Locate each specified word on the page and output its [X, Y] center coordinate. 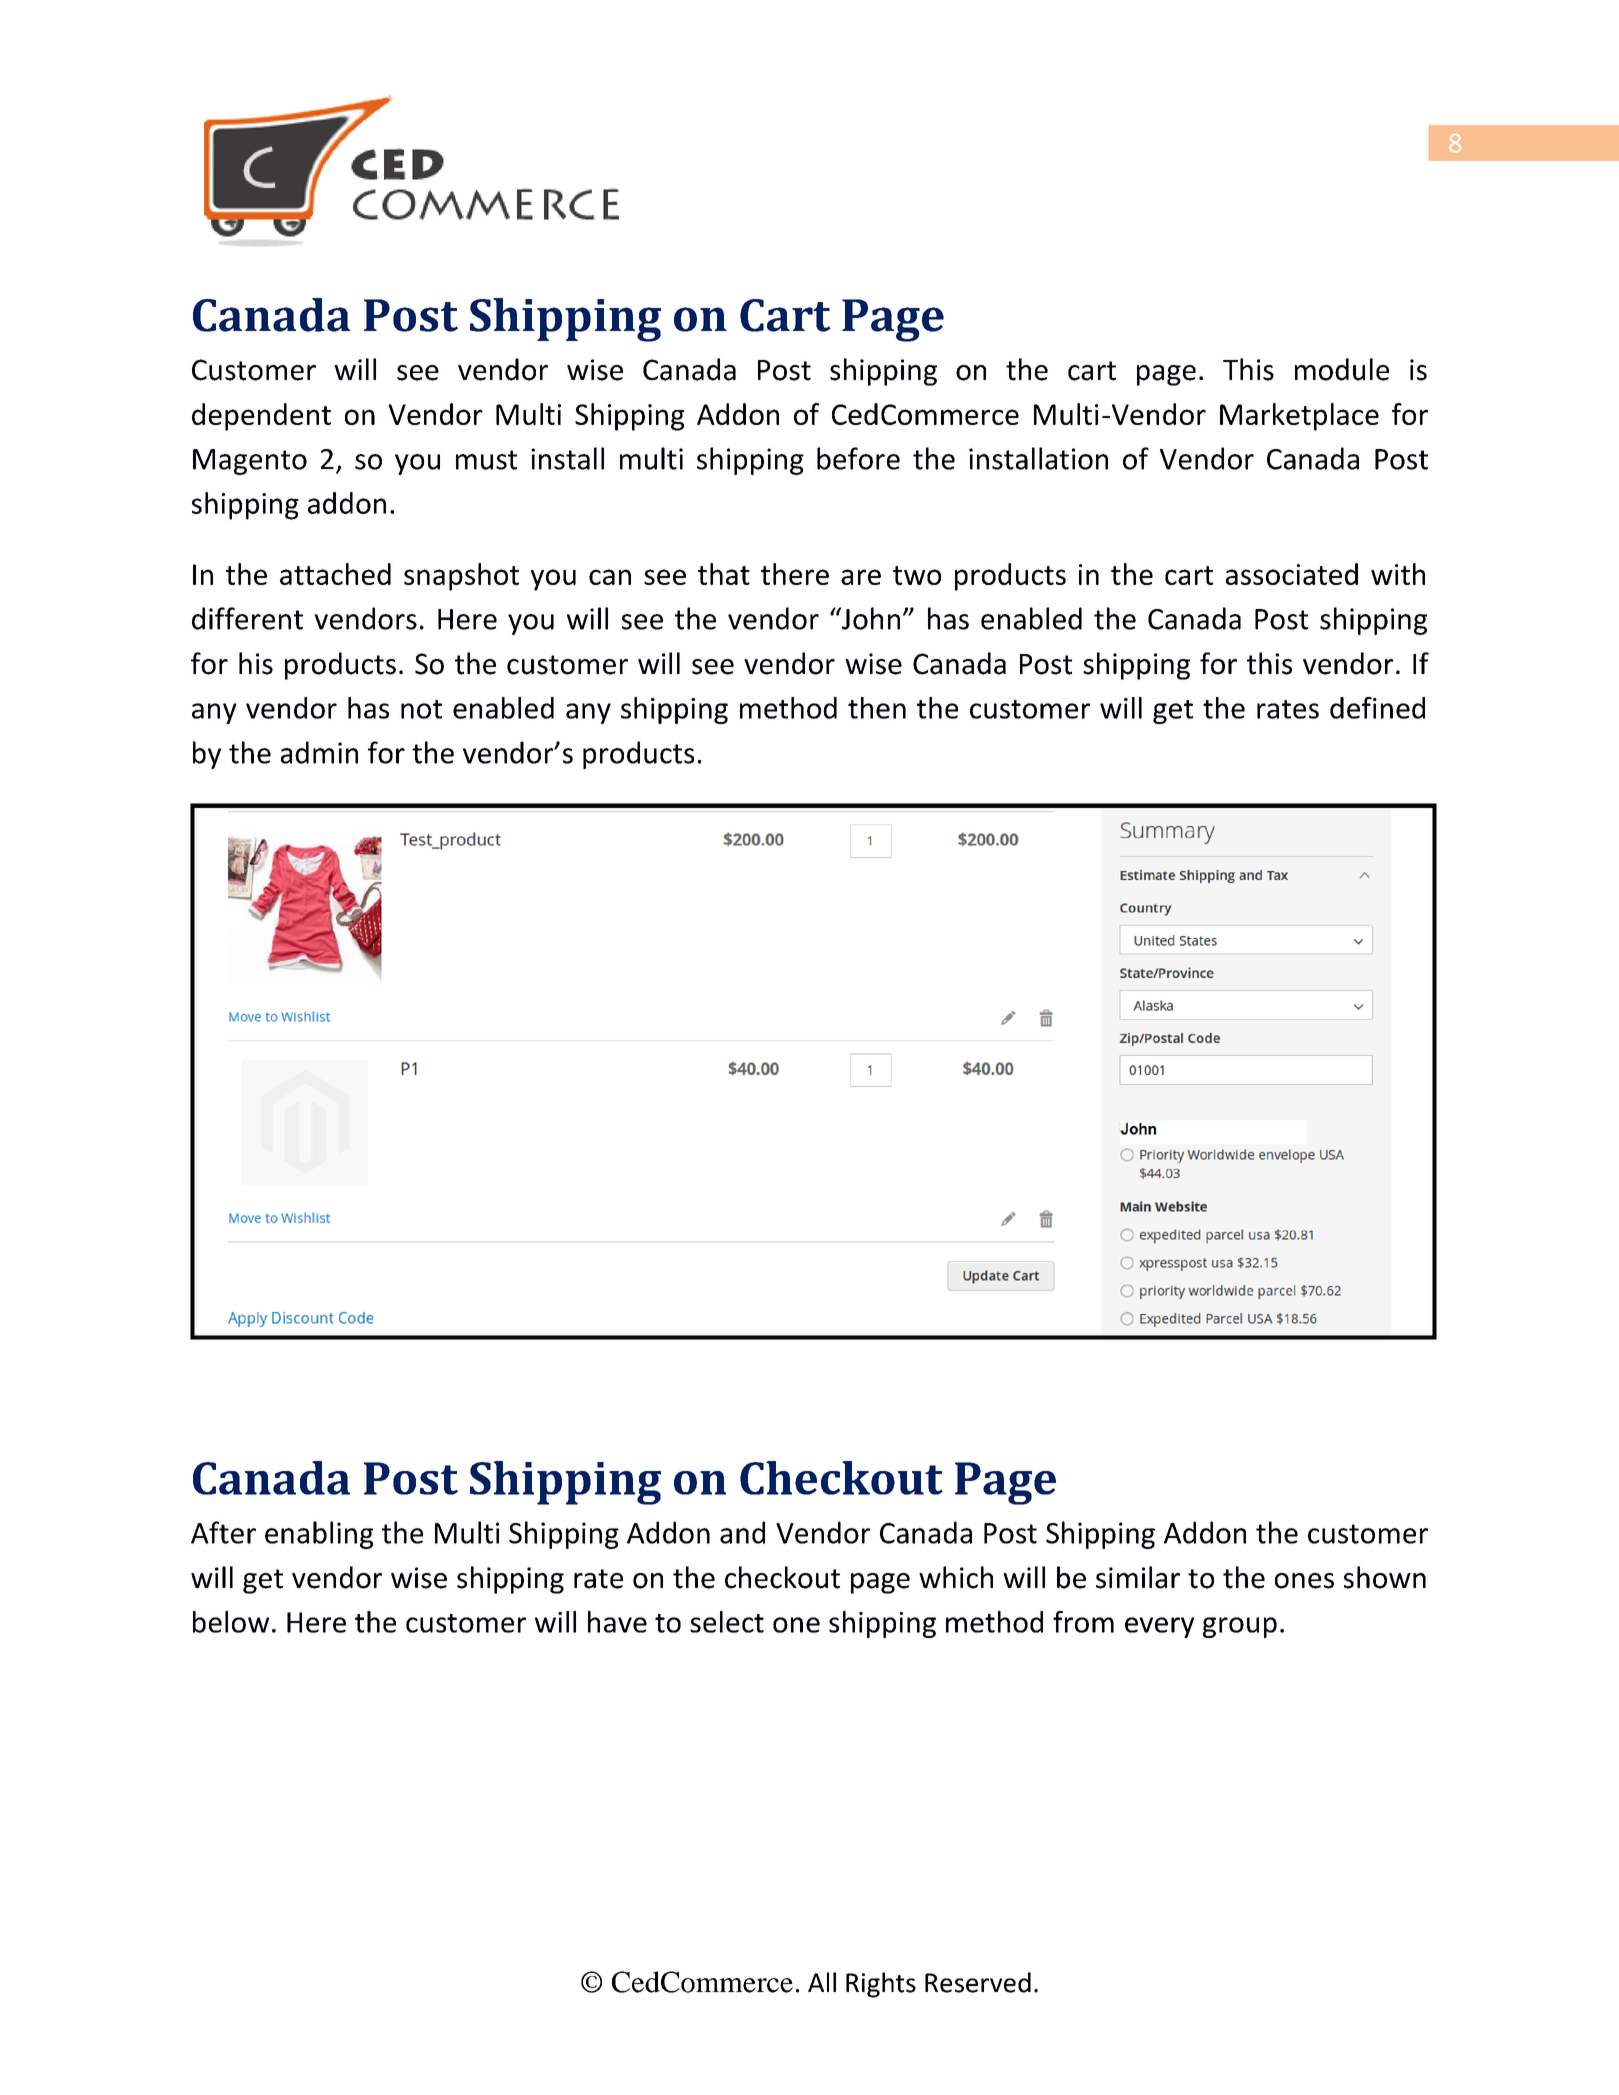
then [877, 708]
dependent [261, 417]
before [858, 458]
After [223, 1532]
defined [1377, 708]
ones [1304, 1581]
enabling [319, 1535]
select [727, 1622]
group [1240, 1627]
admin [319, 752]
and [742, 1532]
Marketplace [1299, 417]
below [231, 1622]
